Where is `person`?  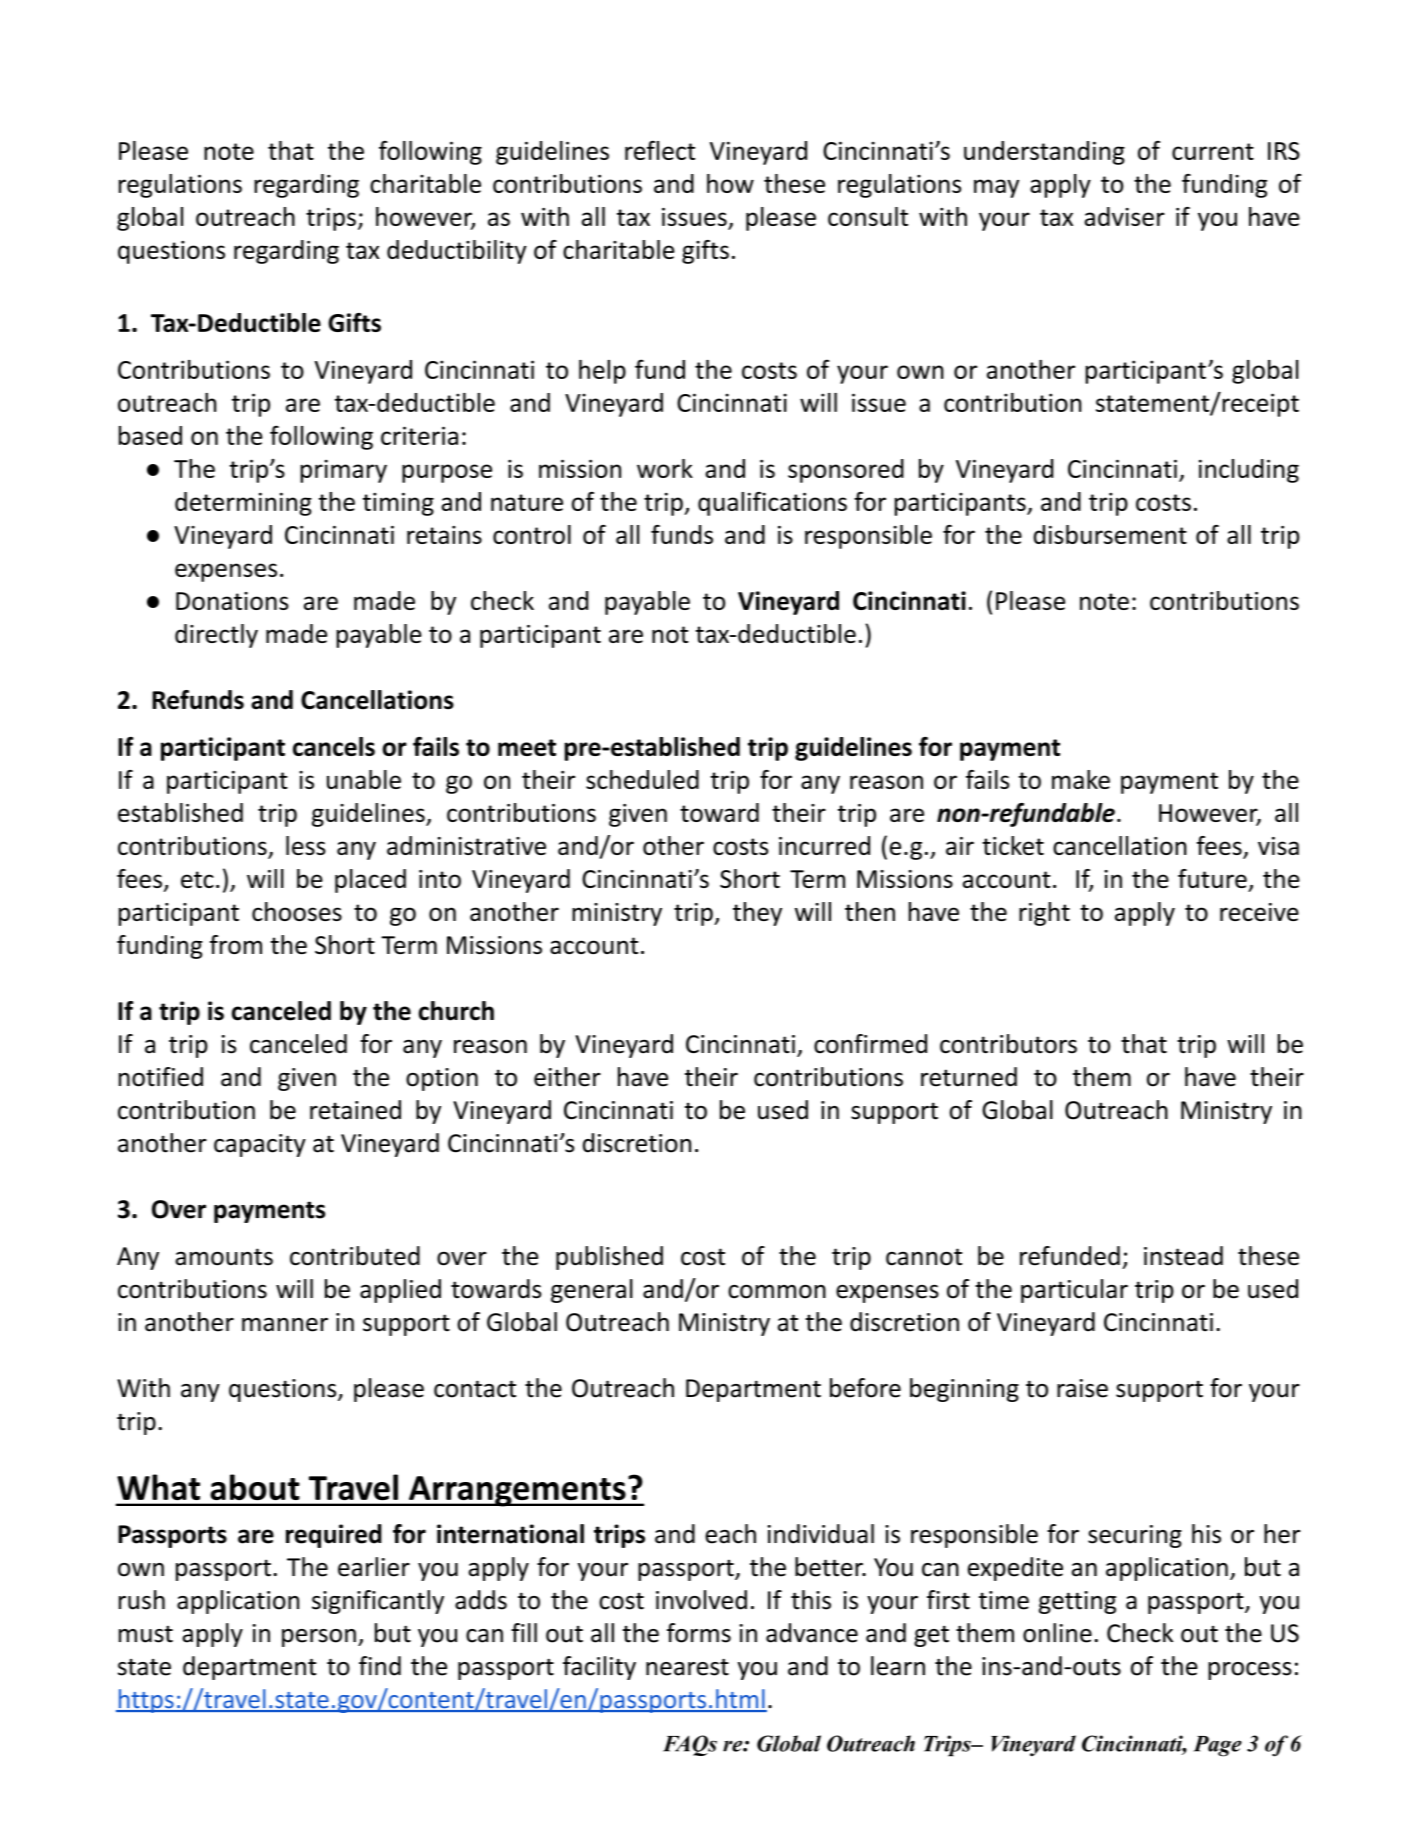 person is located at coordinates (319, 1638).
